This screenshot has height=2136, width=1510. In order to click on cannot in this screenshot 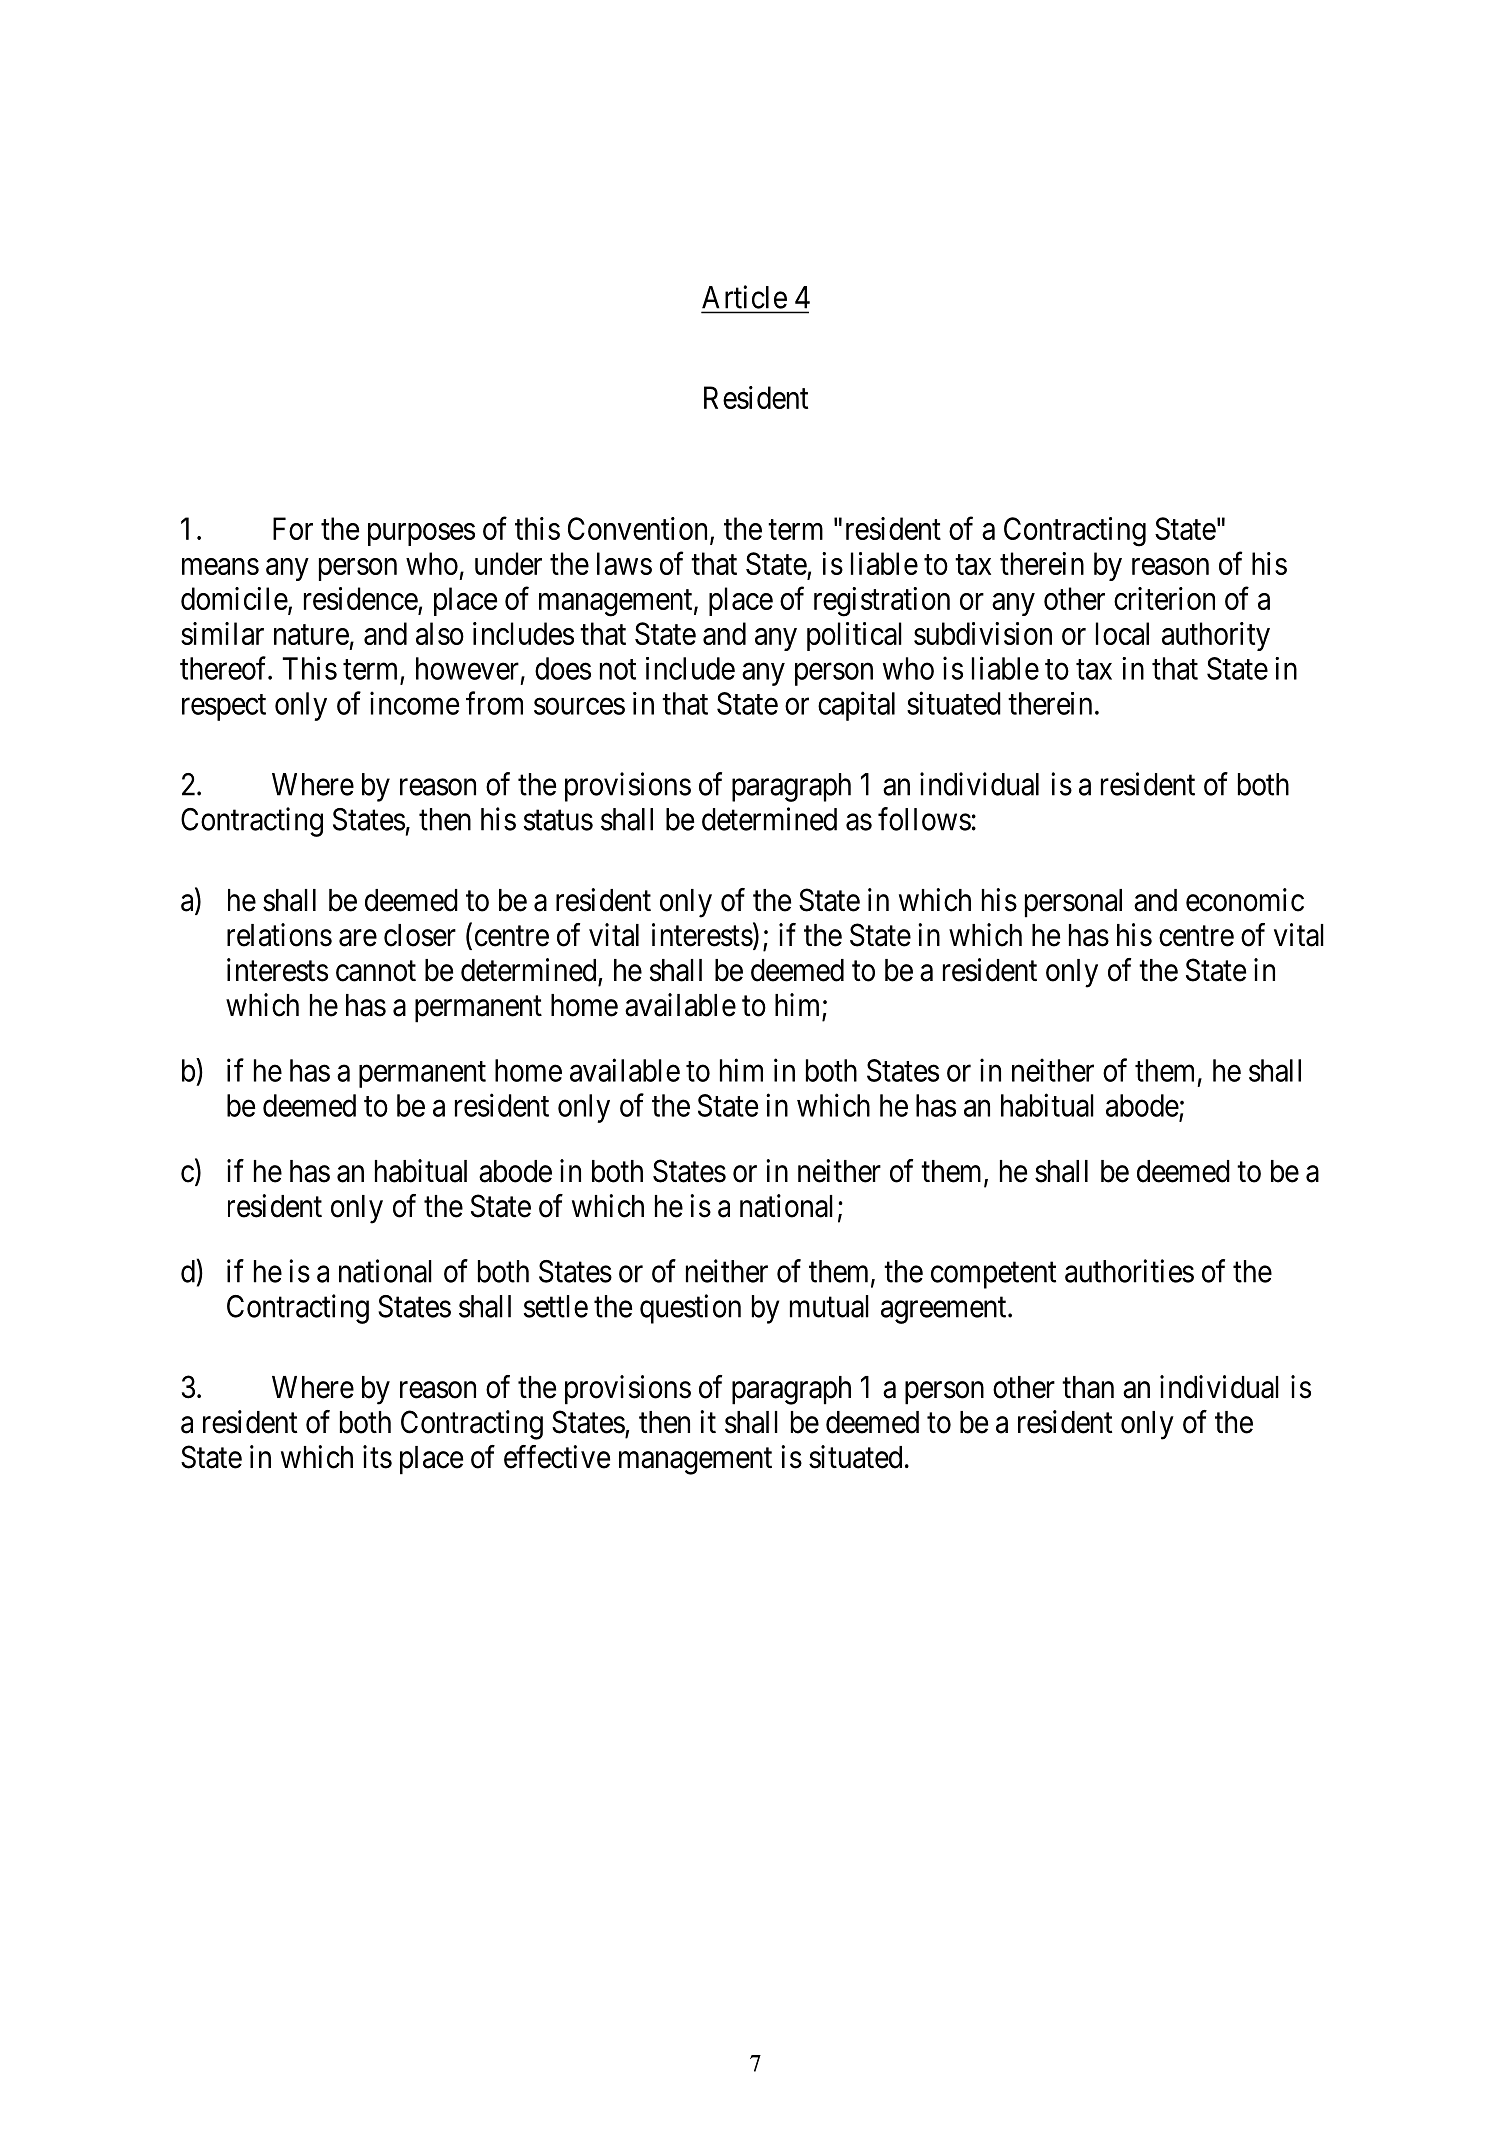, I will do `click(376, 971)`.
